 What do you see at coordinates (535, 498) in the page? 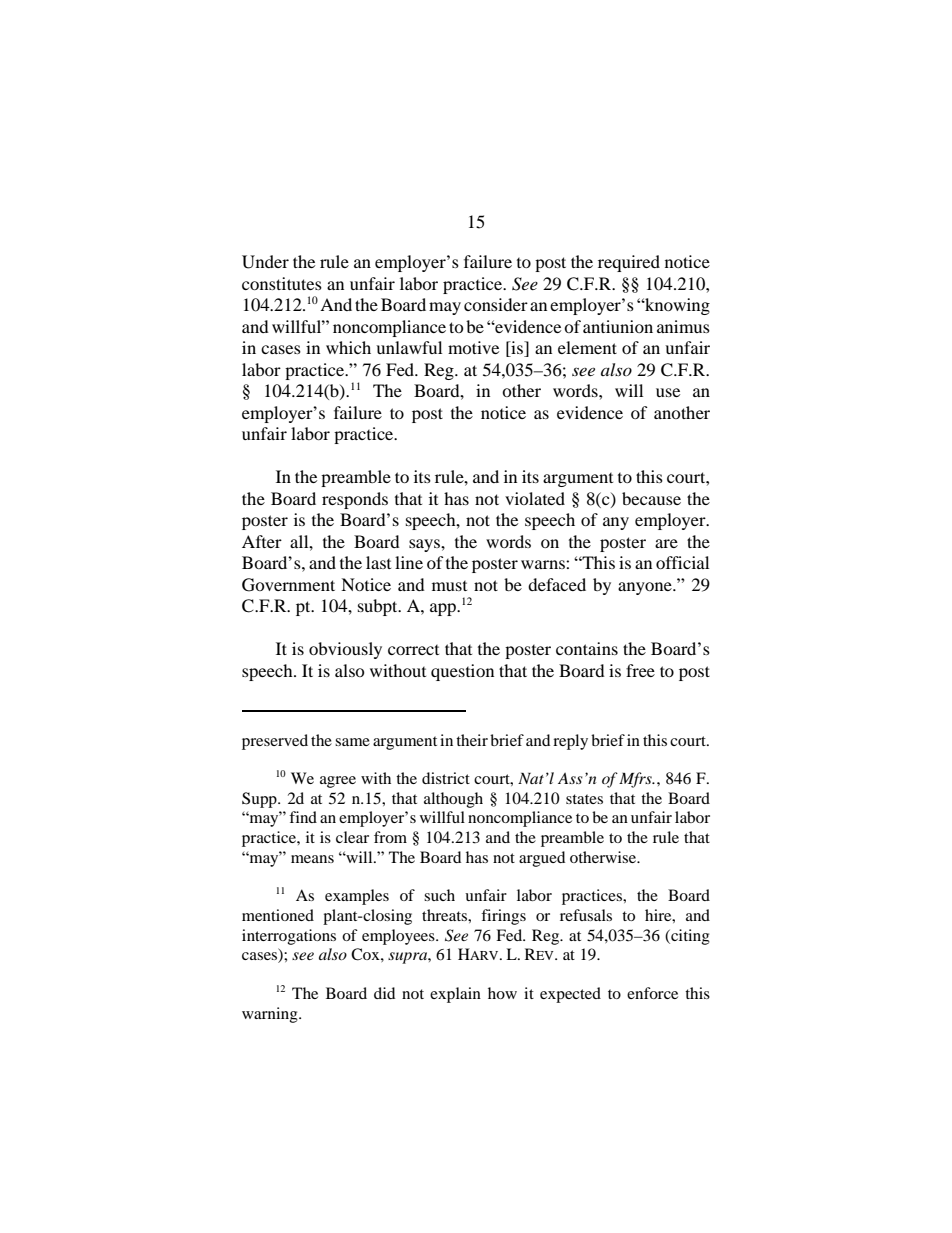
I see `violated` at bounding box center [535, 498].
